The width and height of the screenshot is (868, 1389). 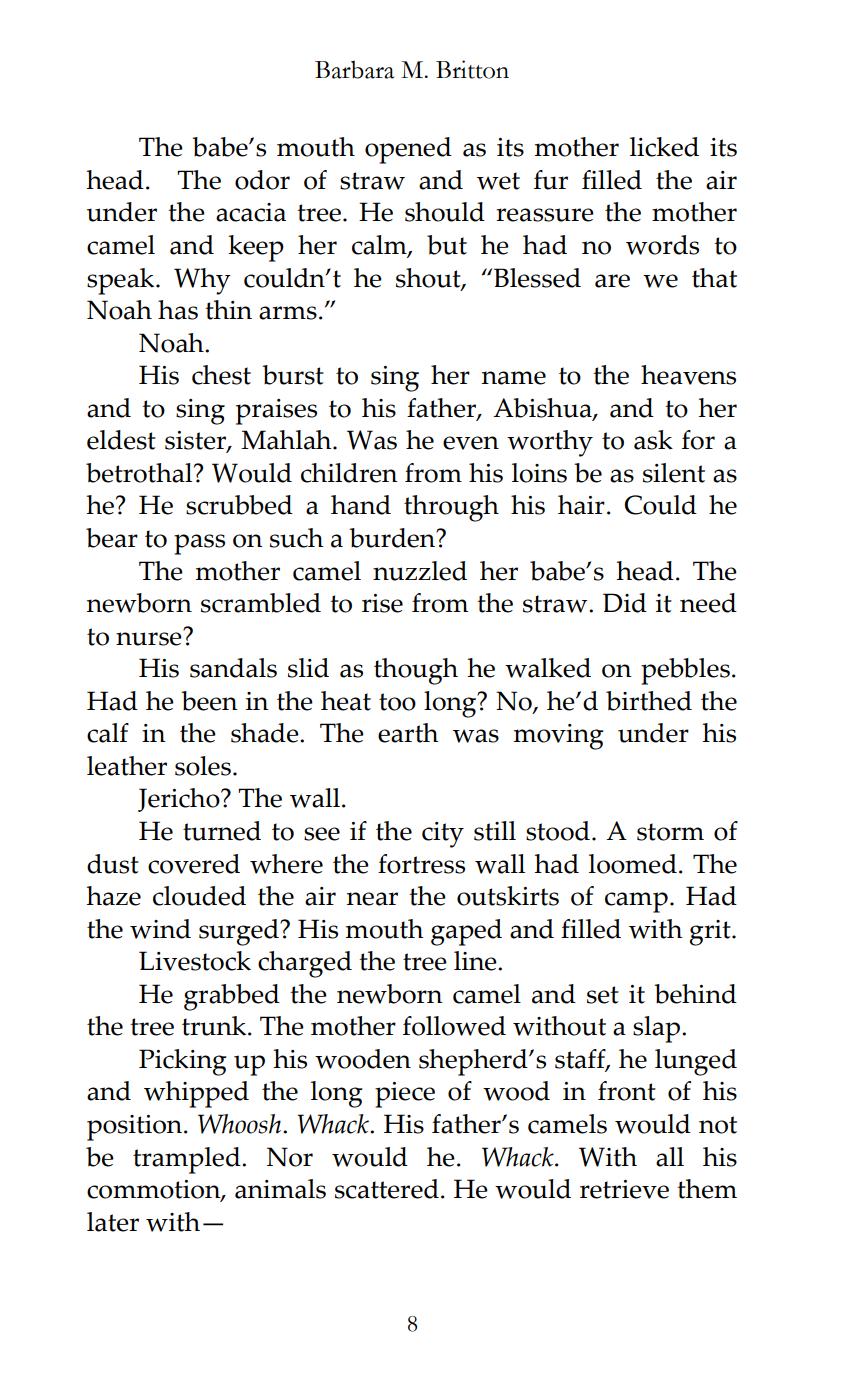 I want to click on odor, so click(x=262, y=180).
